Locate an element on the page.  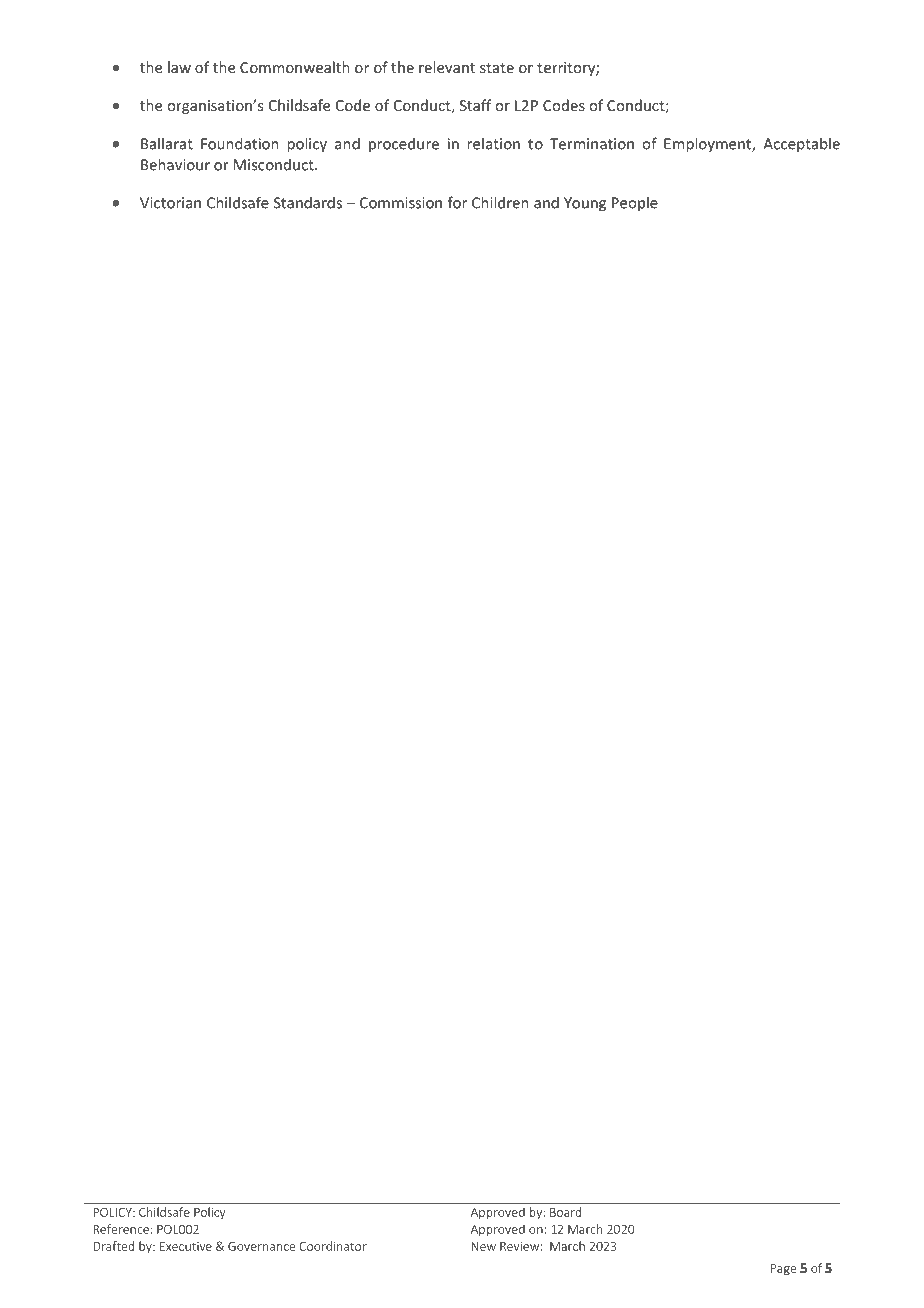
Victorian is located at coordinates (170, 203).
